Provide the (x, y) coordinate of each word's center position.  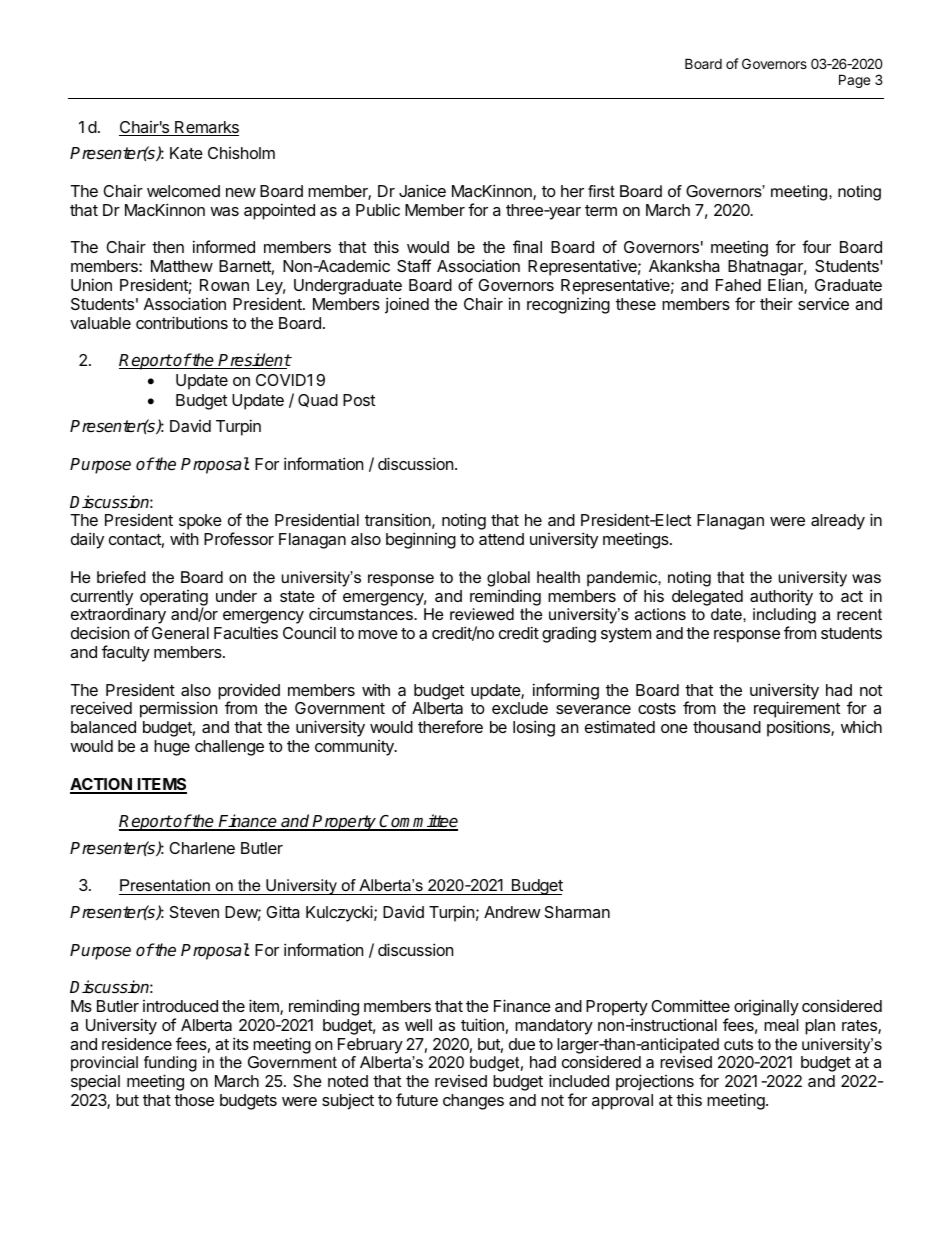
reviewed (482, 614)
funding (170, 1065)
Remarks (206, 128)
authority (781, 597)
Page (854, 81)
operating (174, 599)
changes (473, 1102)
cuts (738, 1044)
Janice (422, 190)
